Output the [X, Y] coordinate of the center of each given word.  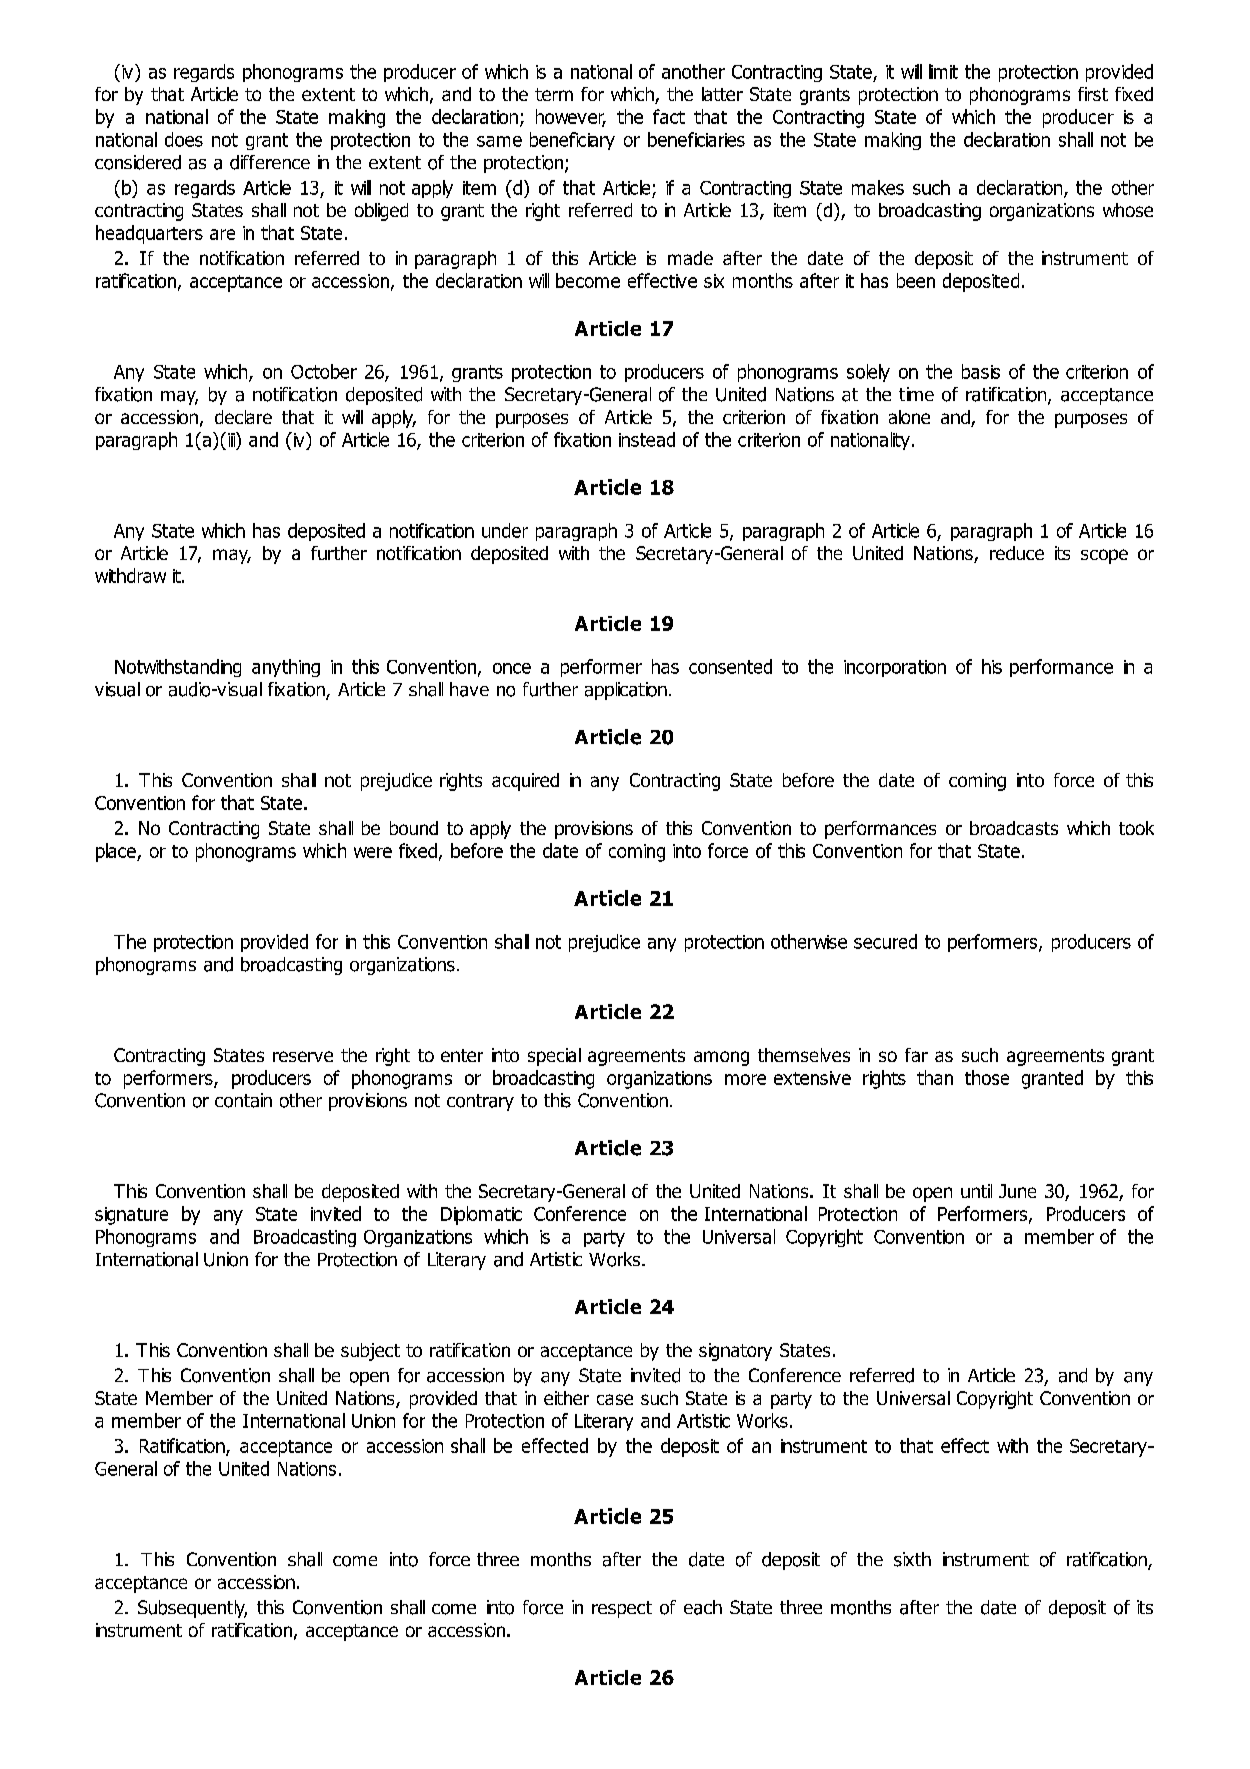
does [184, 139]
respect [622, 1609]
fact [669, 116]
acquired [525, 782]
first [1093, 94]
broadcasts [1014, 828]
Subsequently [192, 1609]
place [117, 852]
